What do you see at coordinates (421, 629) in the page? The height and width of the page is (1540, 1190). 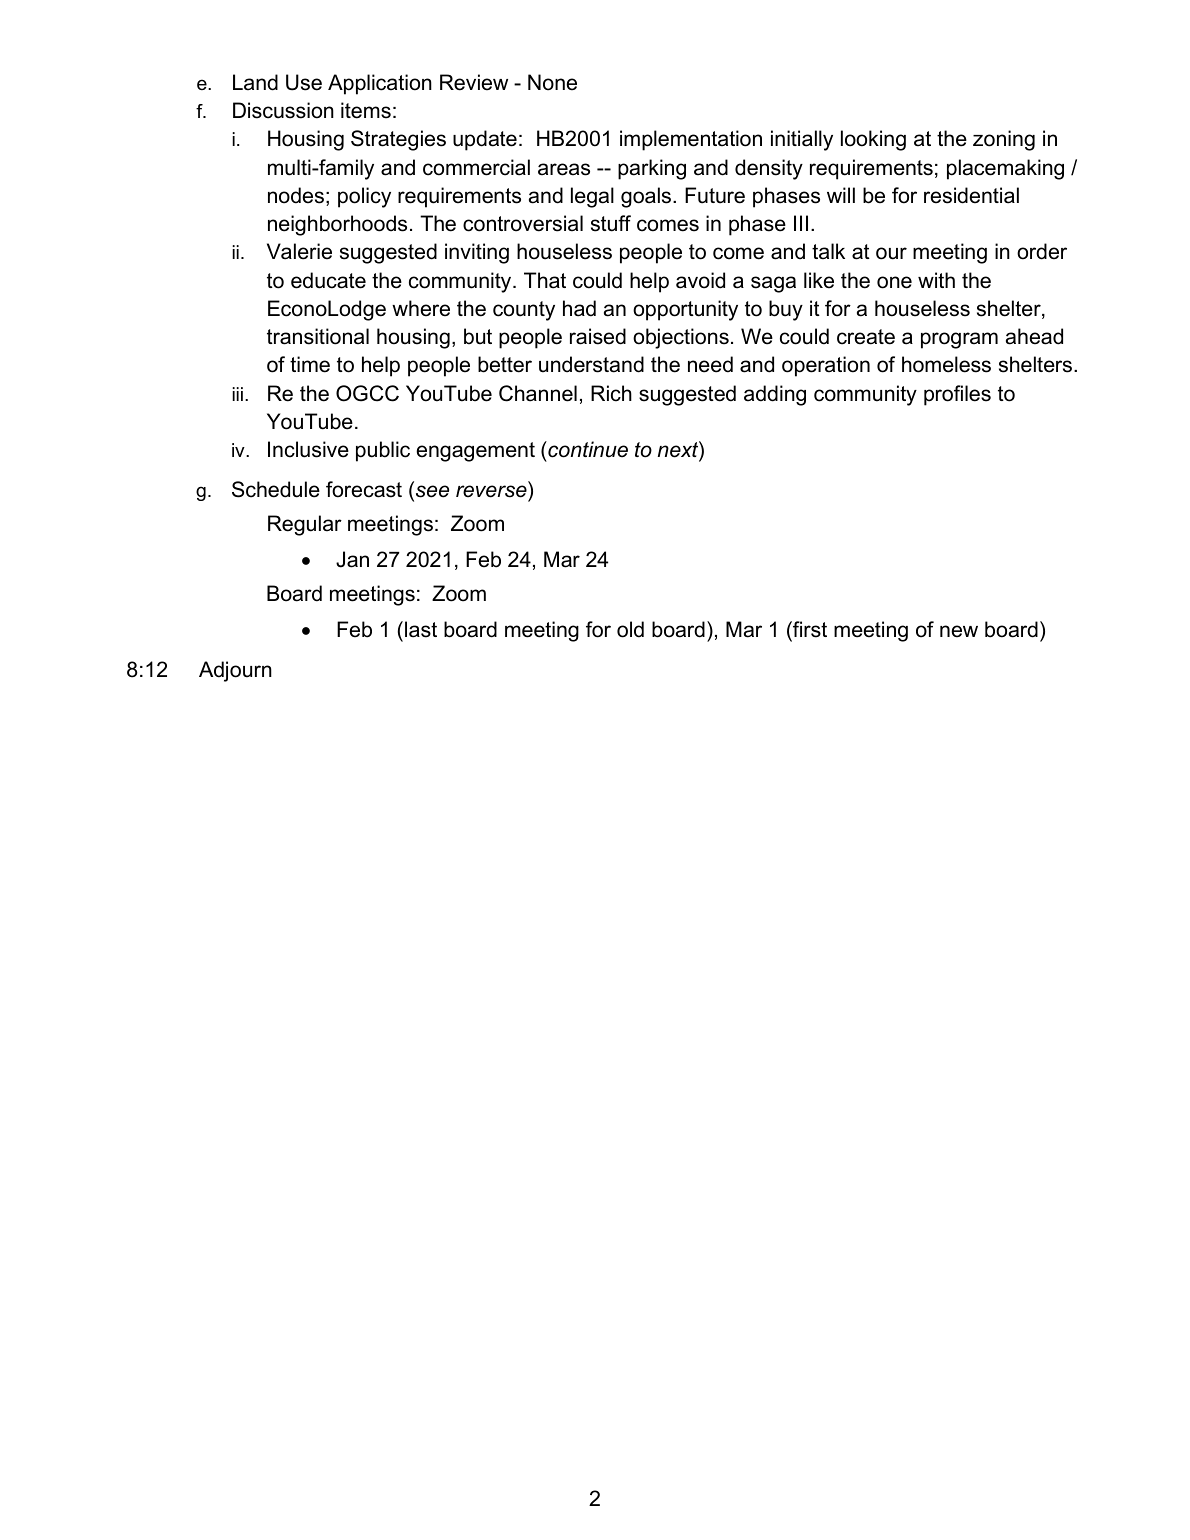 I see `last` at bounding box center [421, 629].
